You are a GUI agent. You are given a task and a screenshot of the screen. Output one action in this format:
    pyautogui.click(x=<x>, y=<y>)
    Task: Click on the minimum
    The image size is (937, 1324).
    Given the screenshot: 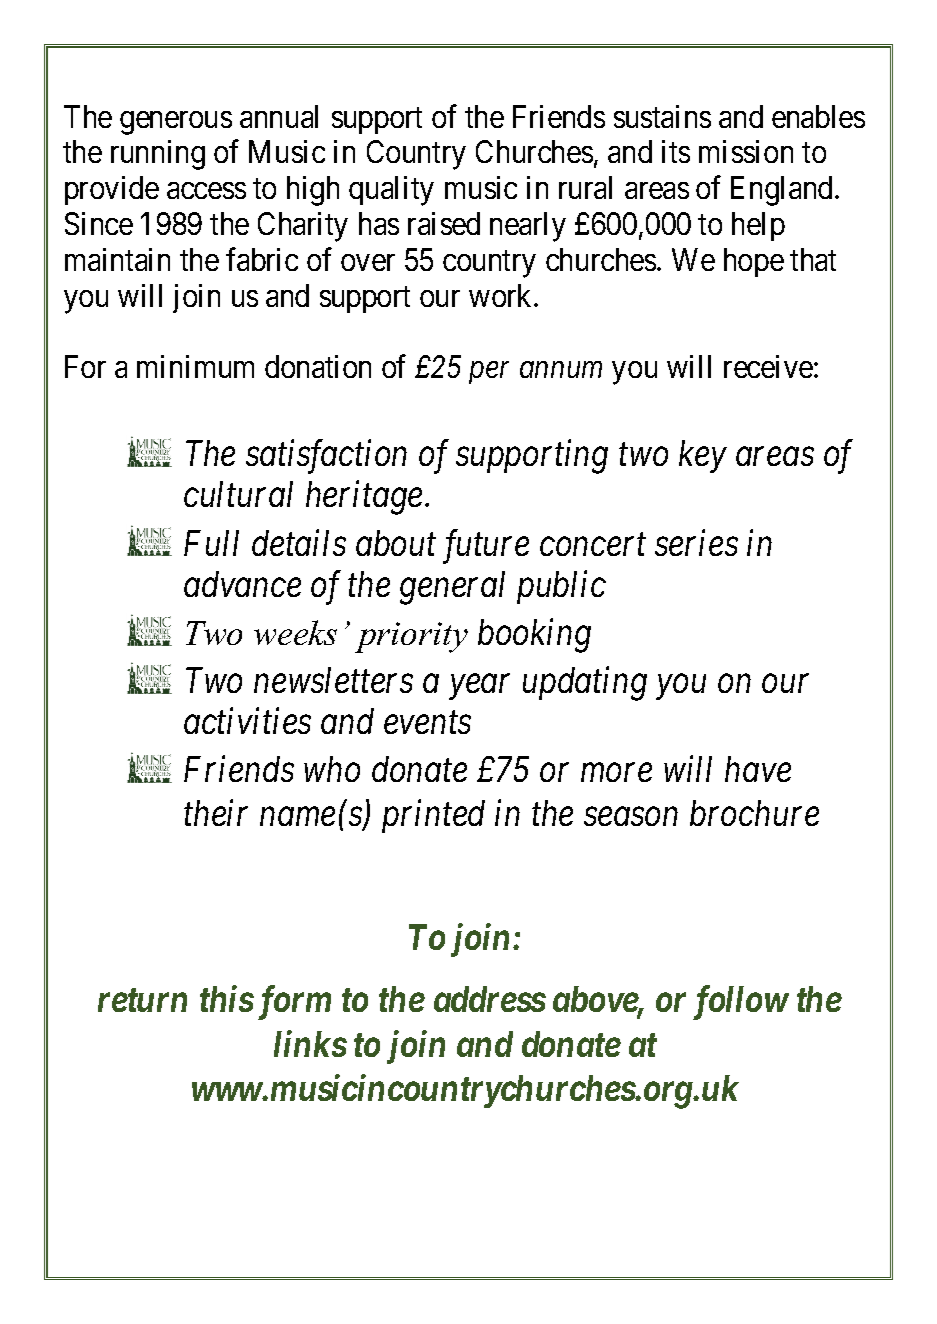 What is the action you would take?
    pyautogui.click(x=195, y=366)
